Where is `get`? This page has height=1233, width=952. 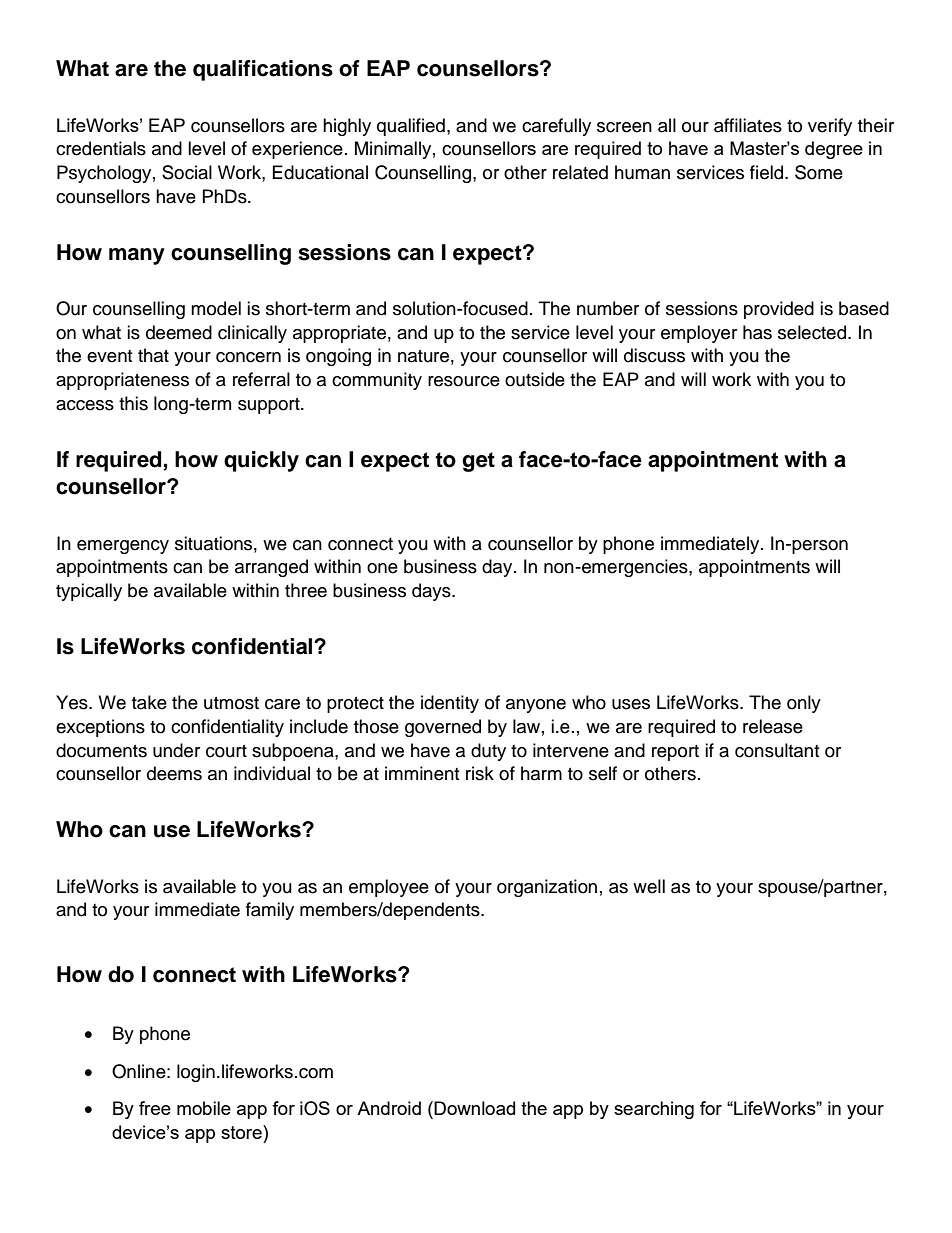 get is located at coordinates (478, 462).
